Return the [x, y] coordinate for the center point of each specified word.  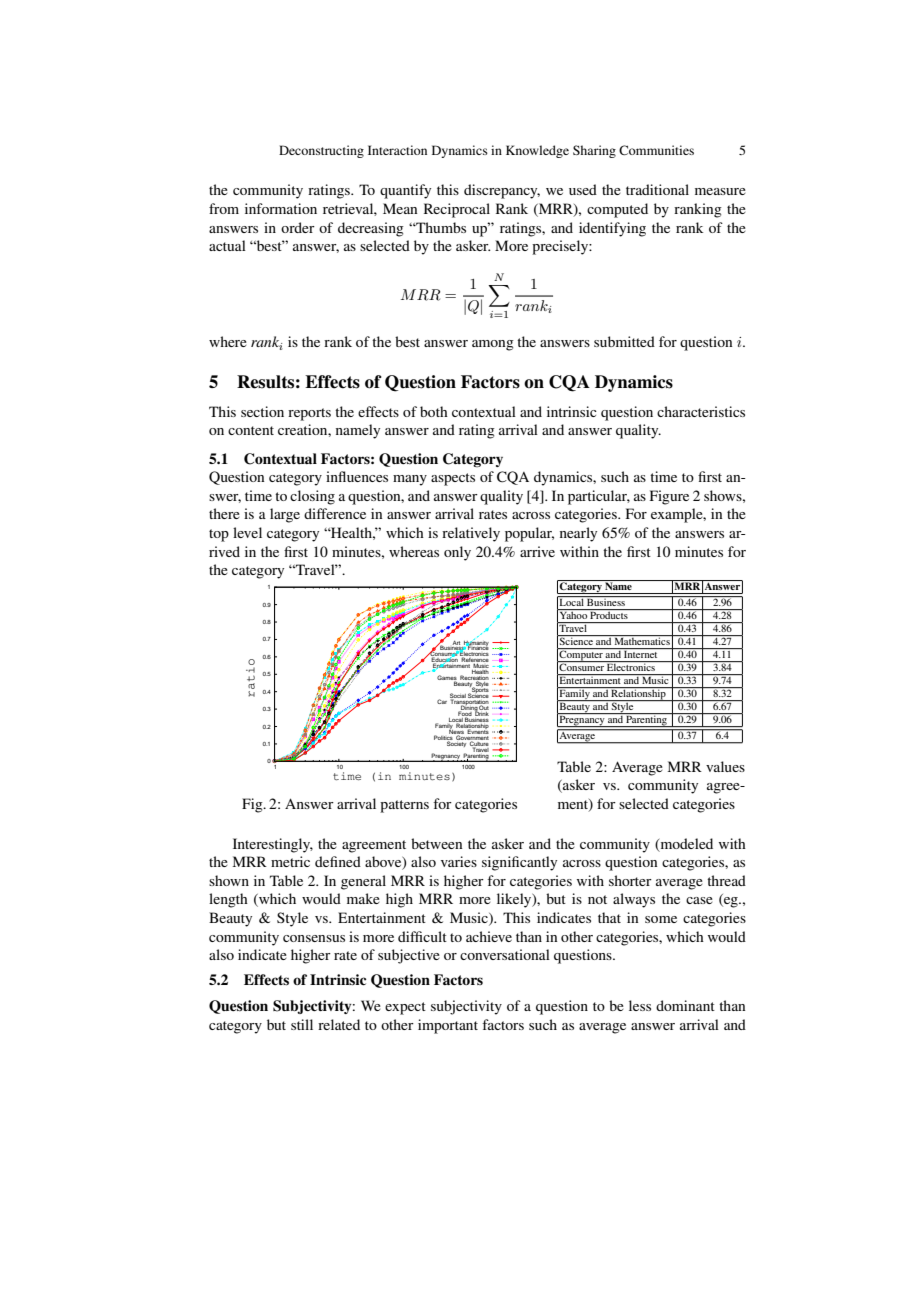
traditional [657, 189]
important [448, 1026]
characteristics [701, 411]
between [436, 843]
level [247, 532]
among [493, 345]
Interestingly [273, 845]
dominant [685, 1005]
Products [609, 614]
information [281, 208]
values [725, 766]
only [457, 553]
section [262, 411]
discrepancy [502, 191]
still [302, 1024]
